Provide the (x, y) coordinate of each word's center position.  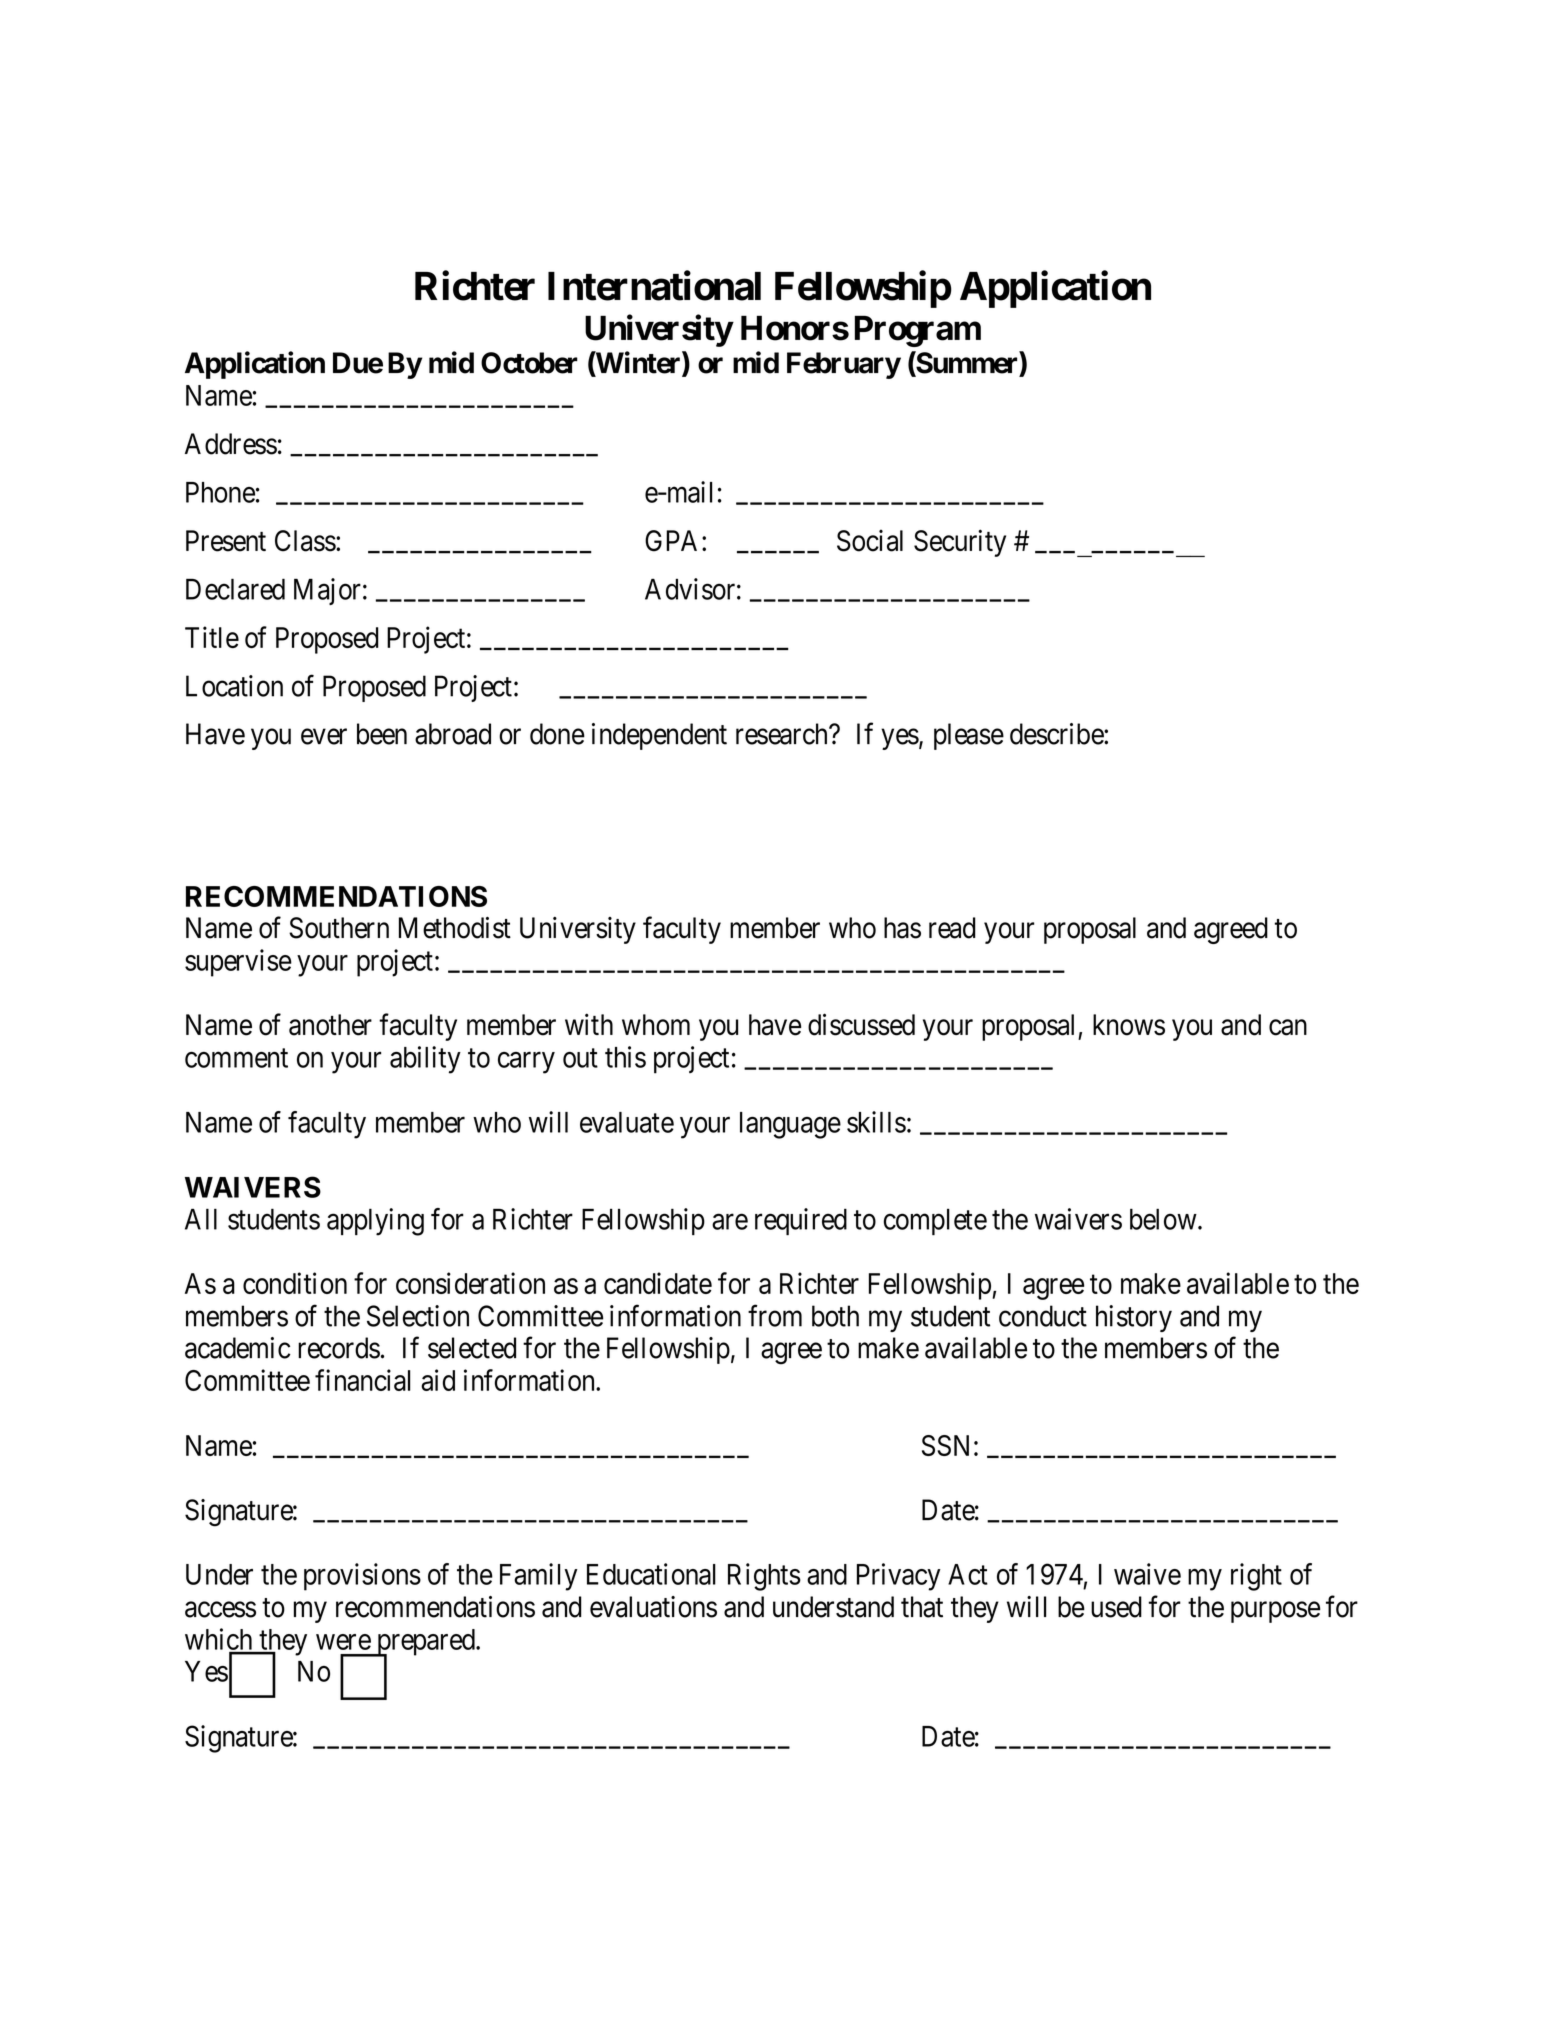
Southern (339, 928)
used (1116, 1607)
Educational (651, 1574)
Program (918, 331)
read (952, 928)
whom (656, 1025)
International (654, 286)
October (529, 363)
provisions (362, 1577)
